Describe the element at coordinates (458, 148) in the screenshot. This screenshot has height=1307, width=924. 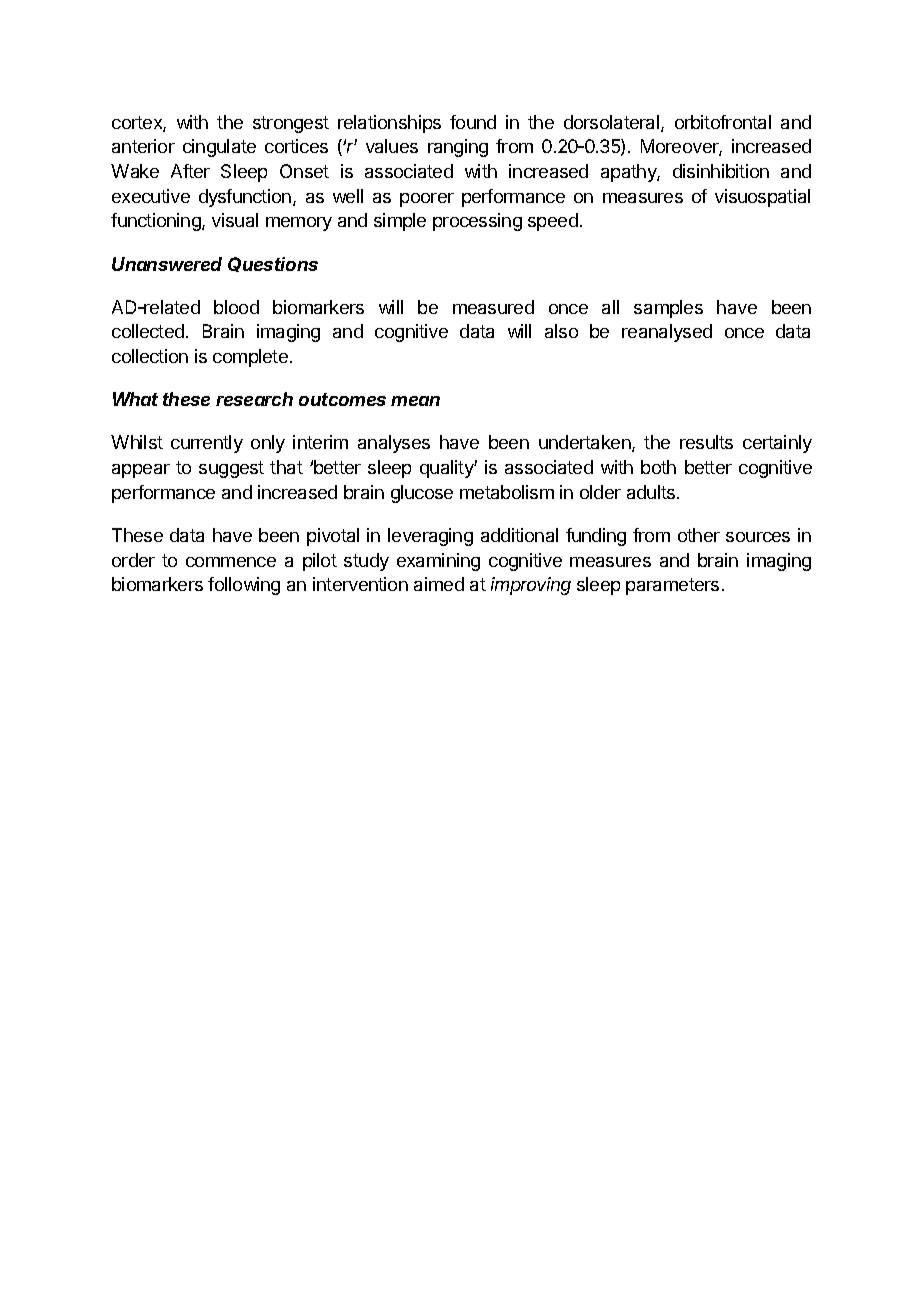
I see `ranging` at that location.
